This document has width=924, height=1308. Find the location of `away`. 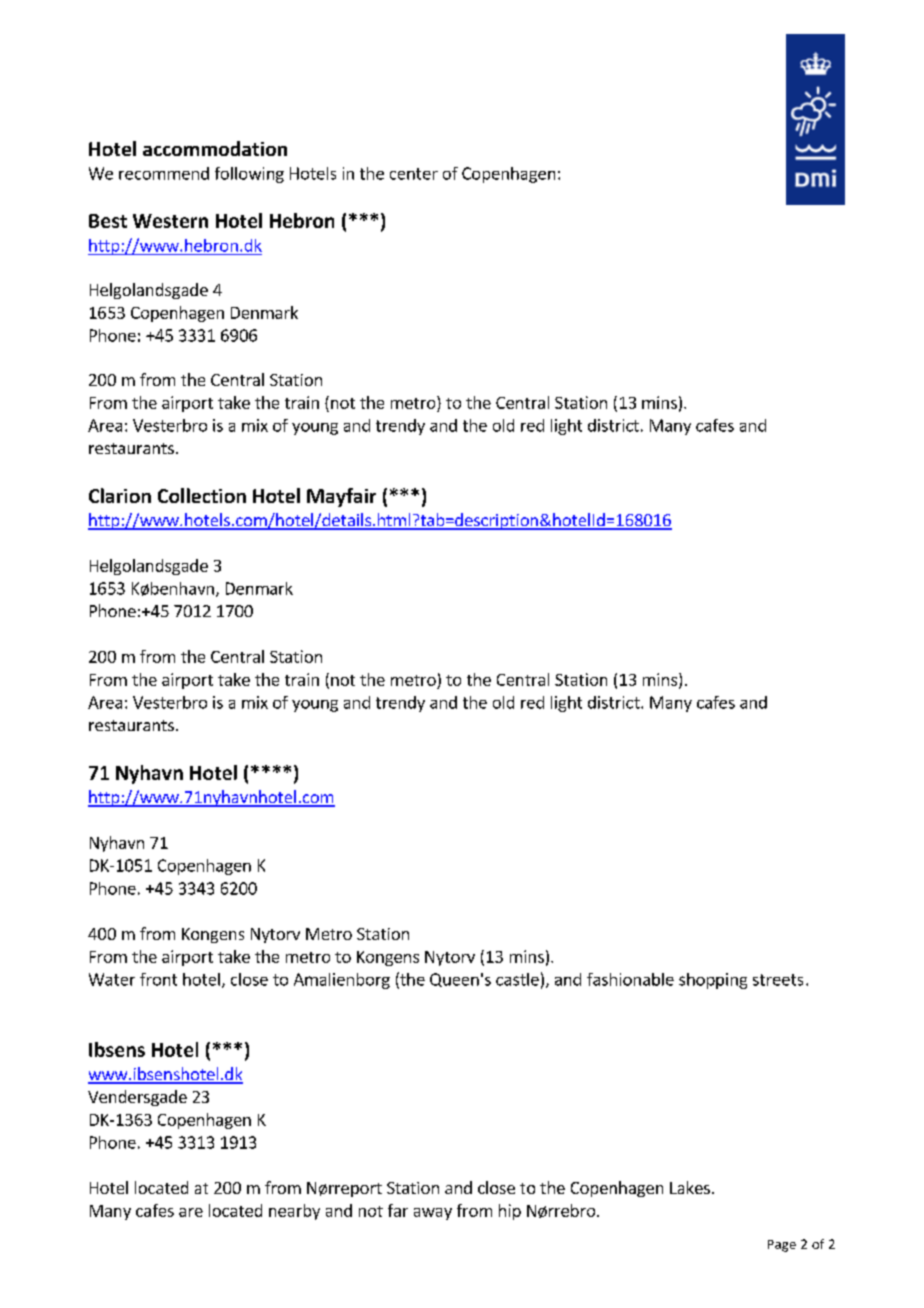

away is located at coordinates (433, 1214).
